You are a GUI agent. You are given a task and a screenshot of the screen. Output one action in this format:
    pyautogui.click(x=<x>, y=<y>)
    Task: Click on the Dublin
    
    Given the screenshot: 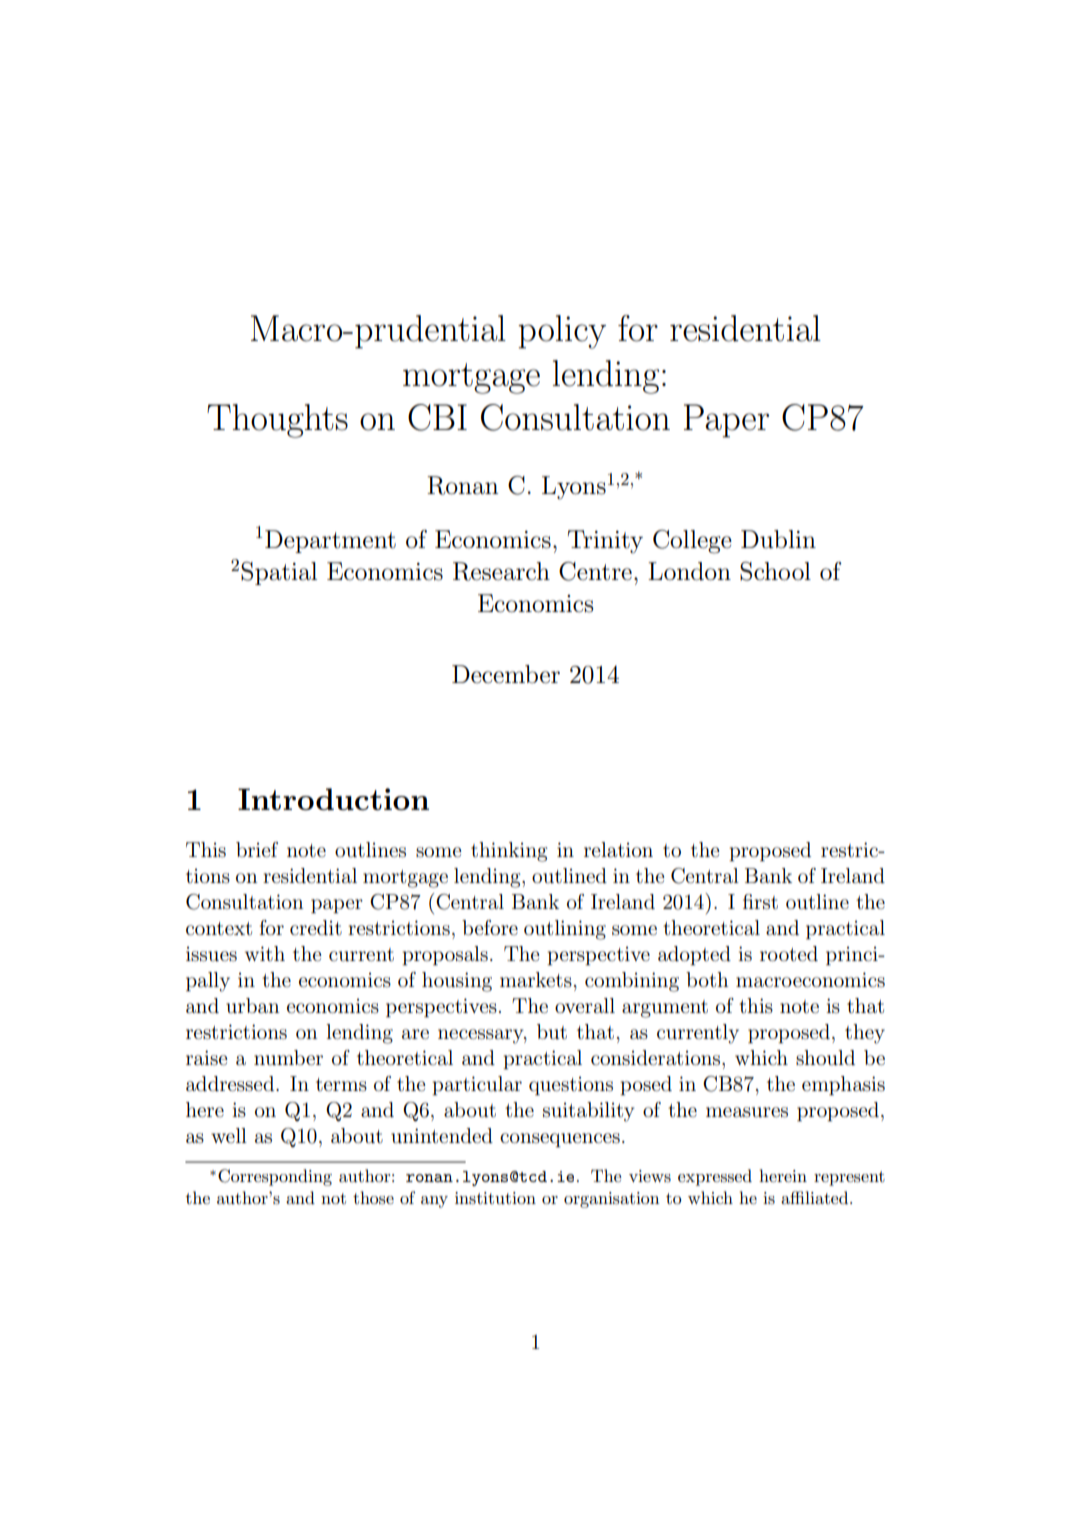 What is the action you would take?
    pyautogui.click(x=778, y=539)
